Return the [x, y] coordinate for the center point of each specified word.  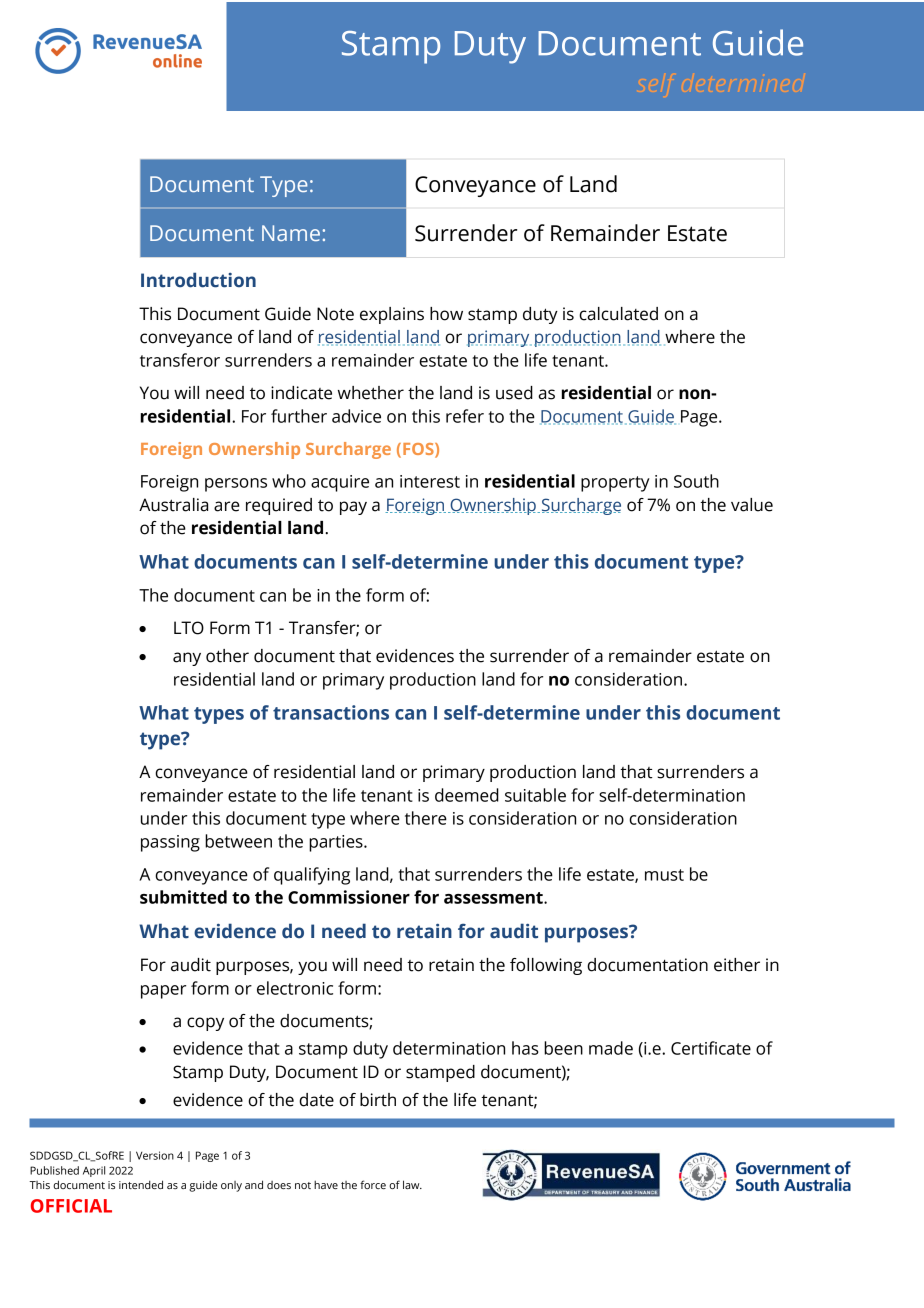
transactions [331, 712]
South [696, 481]
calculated [618, 314]
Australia [173, 505]
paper [163, 992]
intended [141, 1184]
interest [430, 481]
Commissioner [349, 897]
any [187, 659]
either [737, 965]
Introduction [198, 280]
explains [392, 315]
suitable [535, 795]
